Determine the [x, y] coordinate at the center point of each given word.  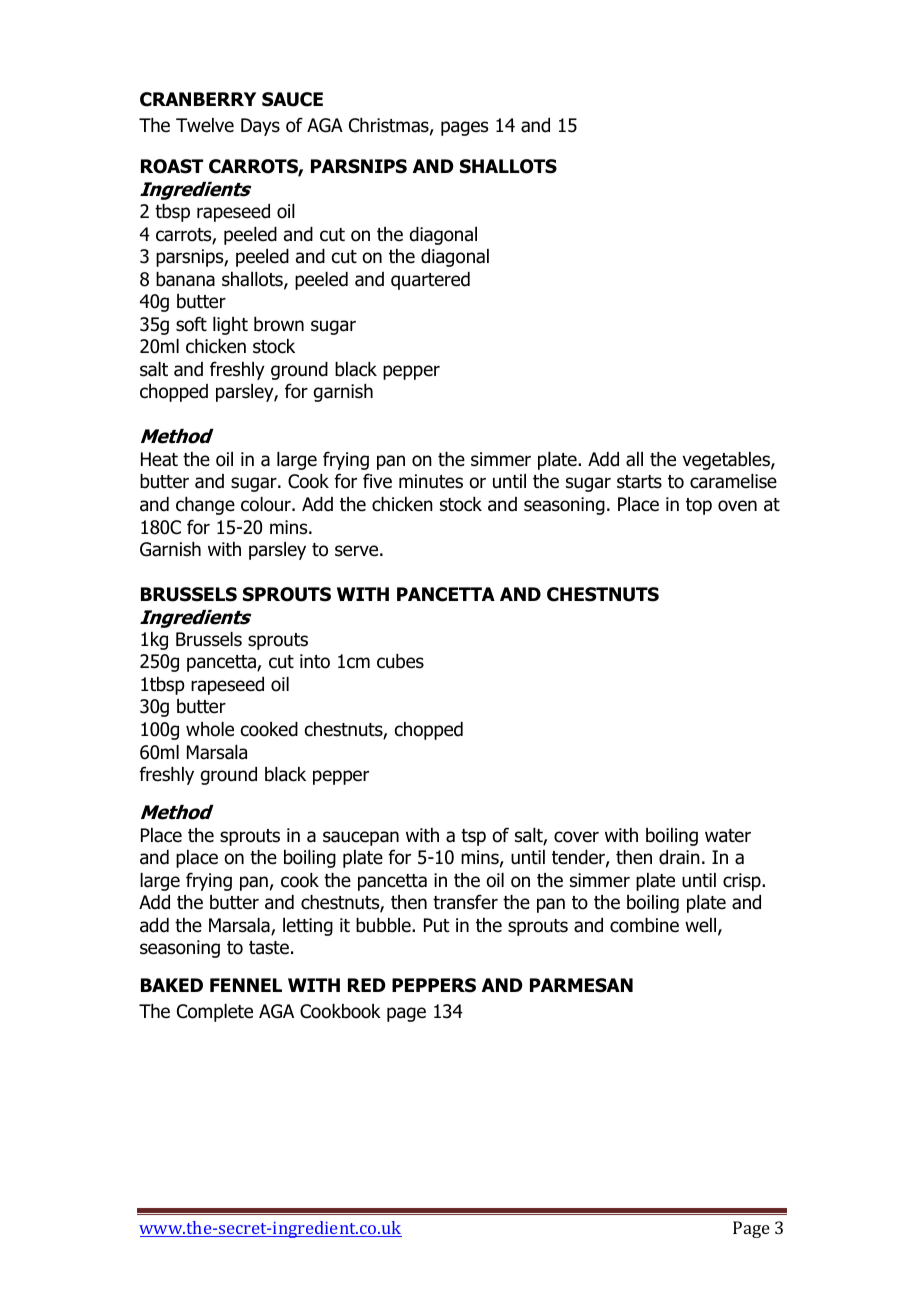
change [205, 506]
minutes [431, 481]
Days [260, 127]
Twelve [205, 125]
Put [437, 925]
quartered [430, 281]
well [702, 926]
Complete [215, 1013]
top [699, 506]
